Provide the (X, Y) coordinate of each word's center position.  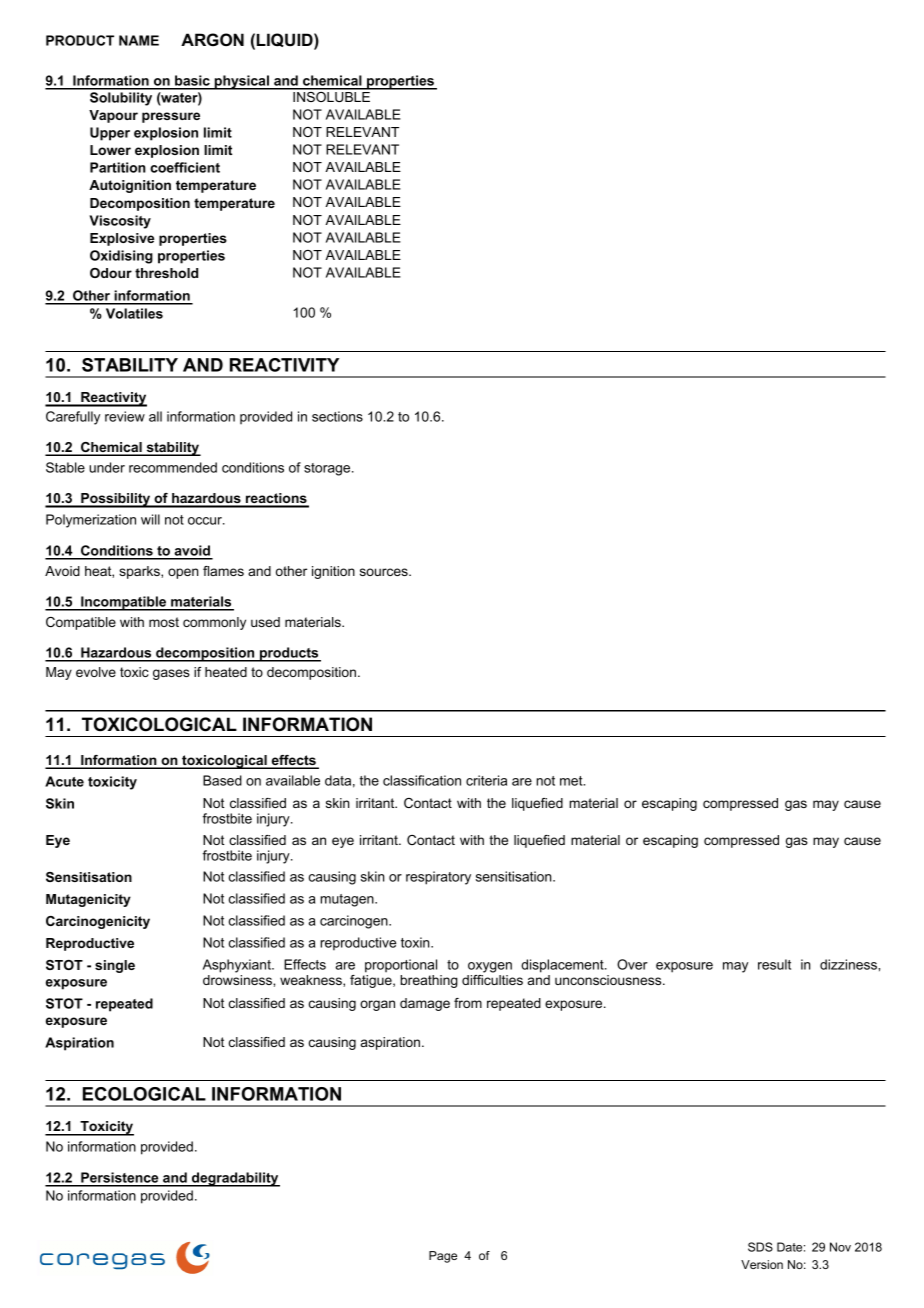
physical (241, 82)
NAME (139, 40)
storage (328, 469)
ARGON (212, 39)
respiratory (438, 878)
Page (443, 1257)
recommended (173, 467)
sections (337, 416)
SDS (760, 1247)
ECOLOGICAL (144, 1094)
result (774, 964)
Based (222, 780)
